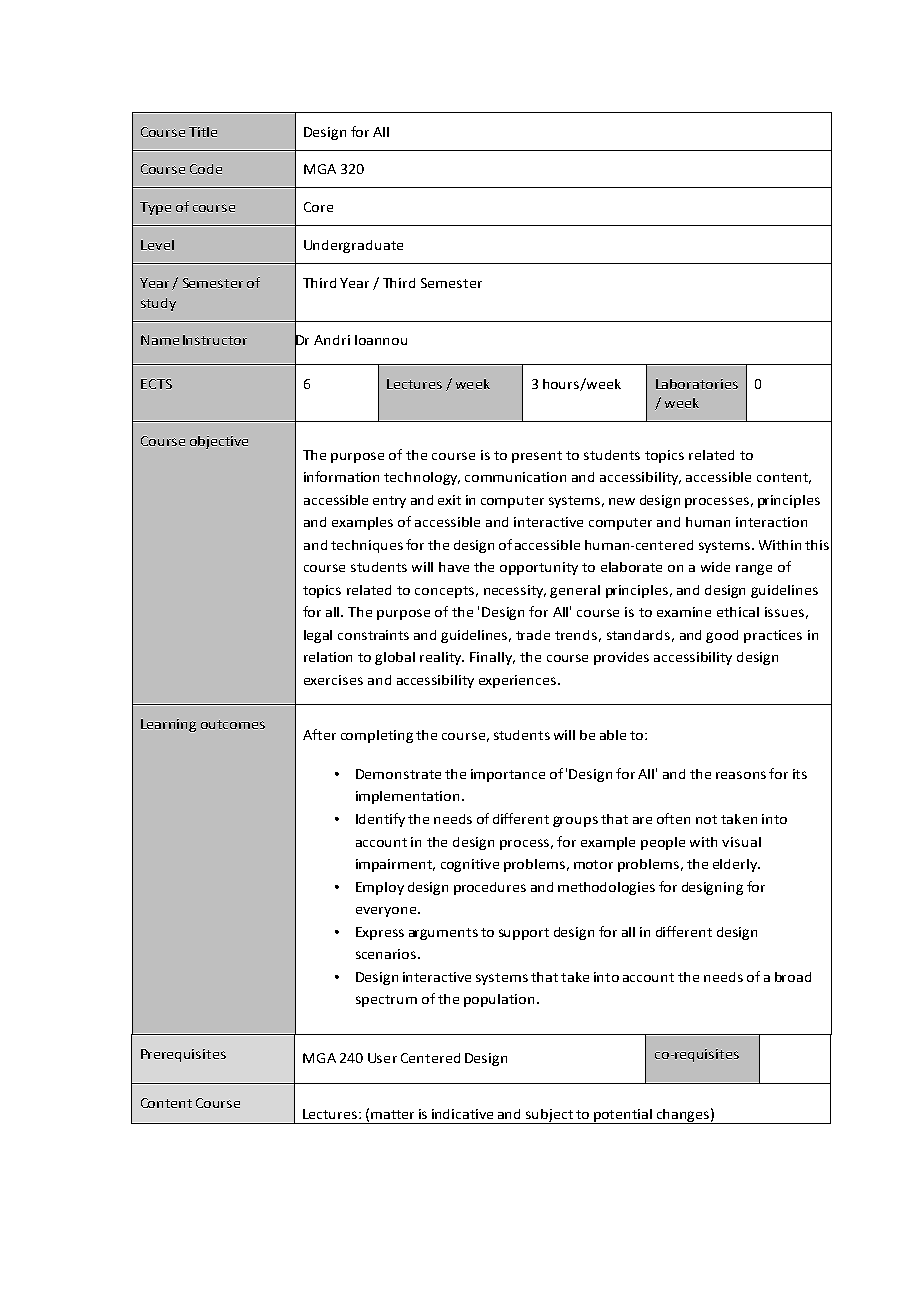 The height and width of the page is (1308, 924). I want to click on new, so click(622, 501).
